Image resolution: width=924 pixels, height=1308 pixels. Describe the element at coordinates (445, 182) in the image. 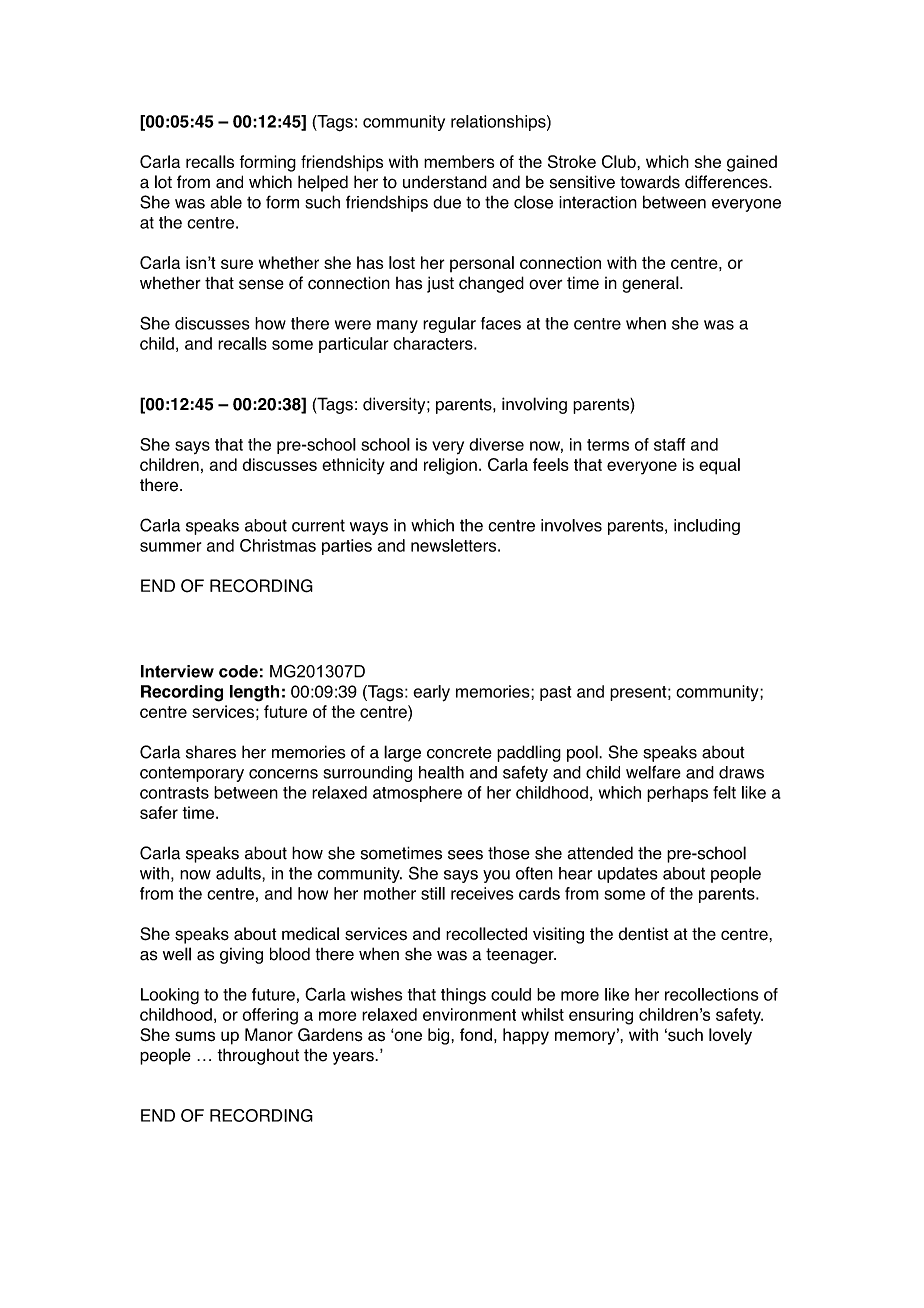

I see `understand` at that location.
